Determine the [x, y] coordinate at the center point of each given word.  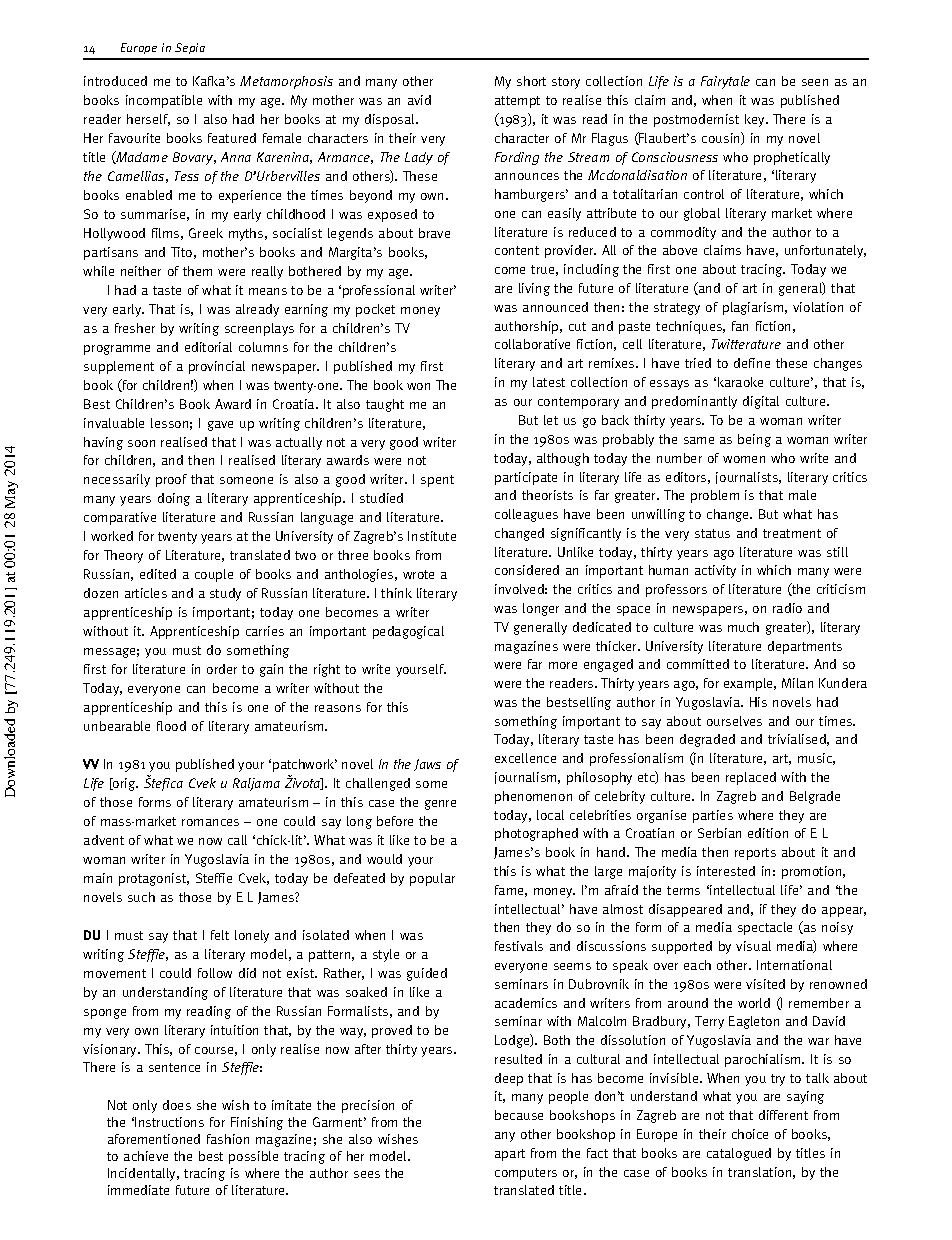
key [756, 120]
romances [210, 822]
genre [440, 805]
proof [171, 480]
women [744, 459]
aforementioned [154, 1139]
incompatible [164, 101]
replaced [751, 778]
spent [437, 481]
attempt [517, 102]
